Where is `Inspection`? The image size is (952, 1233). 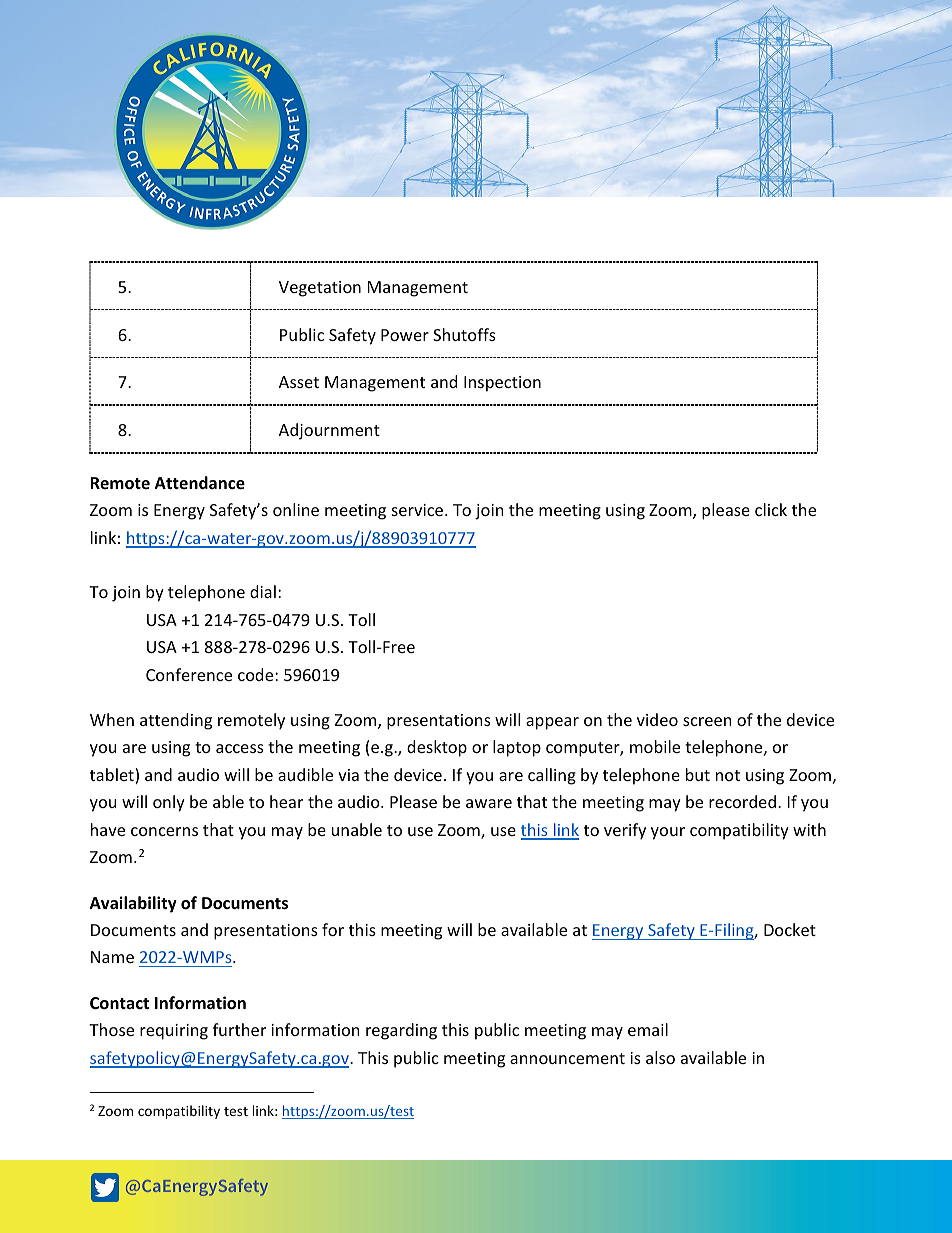
Inspection is located at coordinates (502, 384).
